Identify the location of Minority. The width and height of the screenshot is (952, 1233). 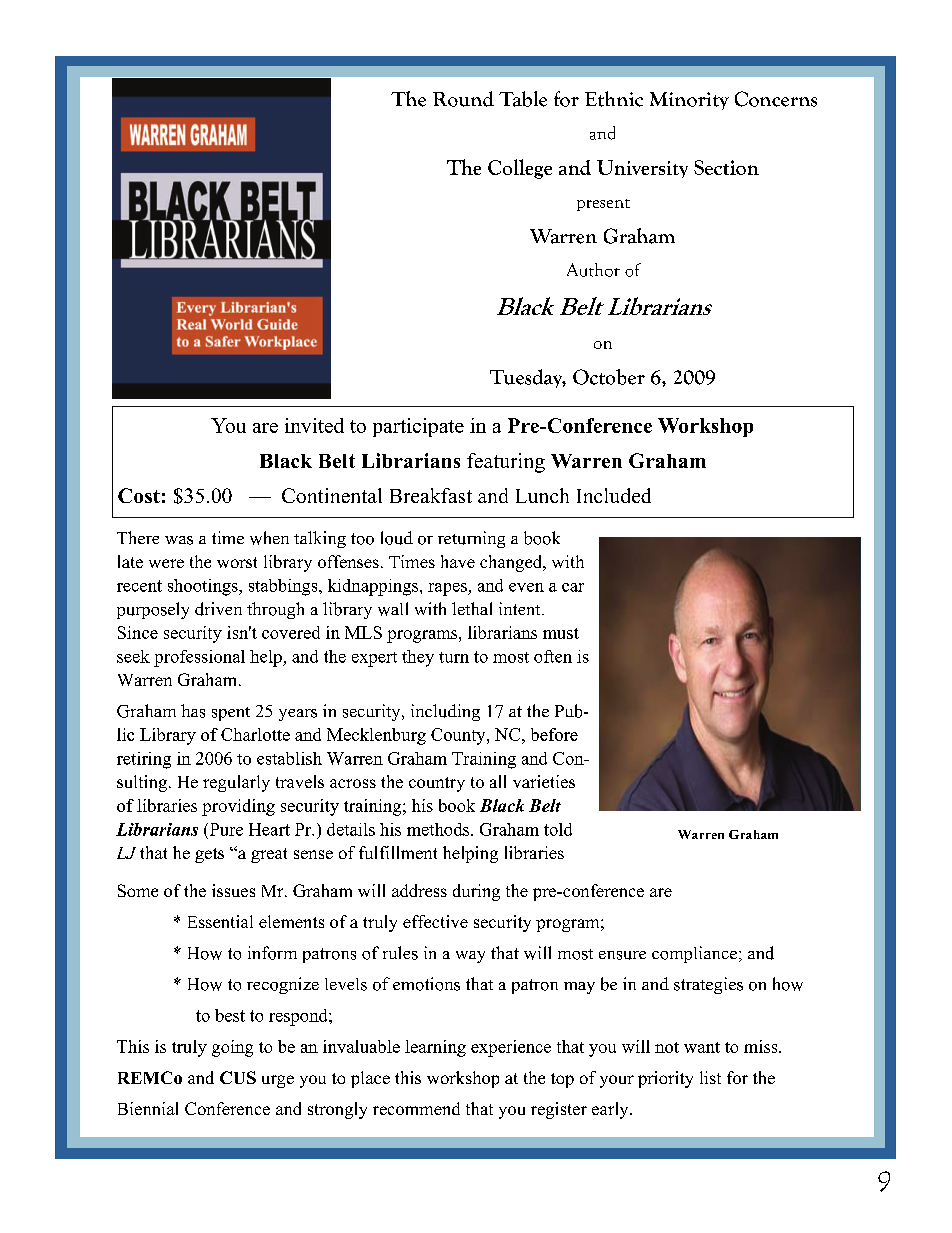
(689, 101).
